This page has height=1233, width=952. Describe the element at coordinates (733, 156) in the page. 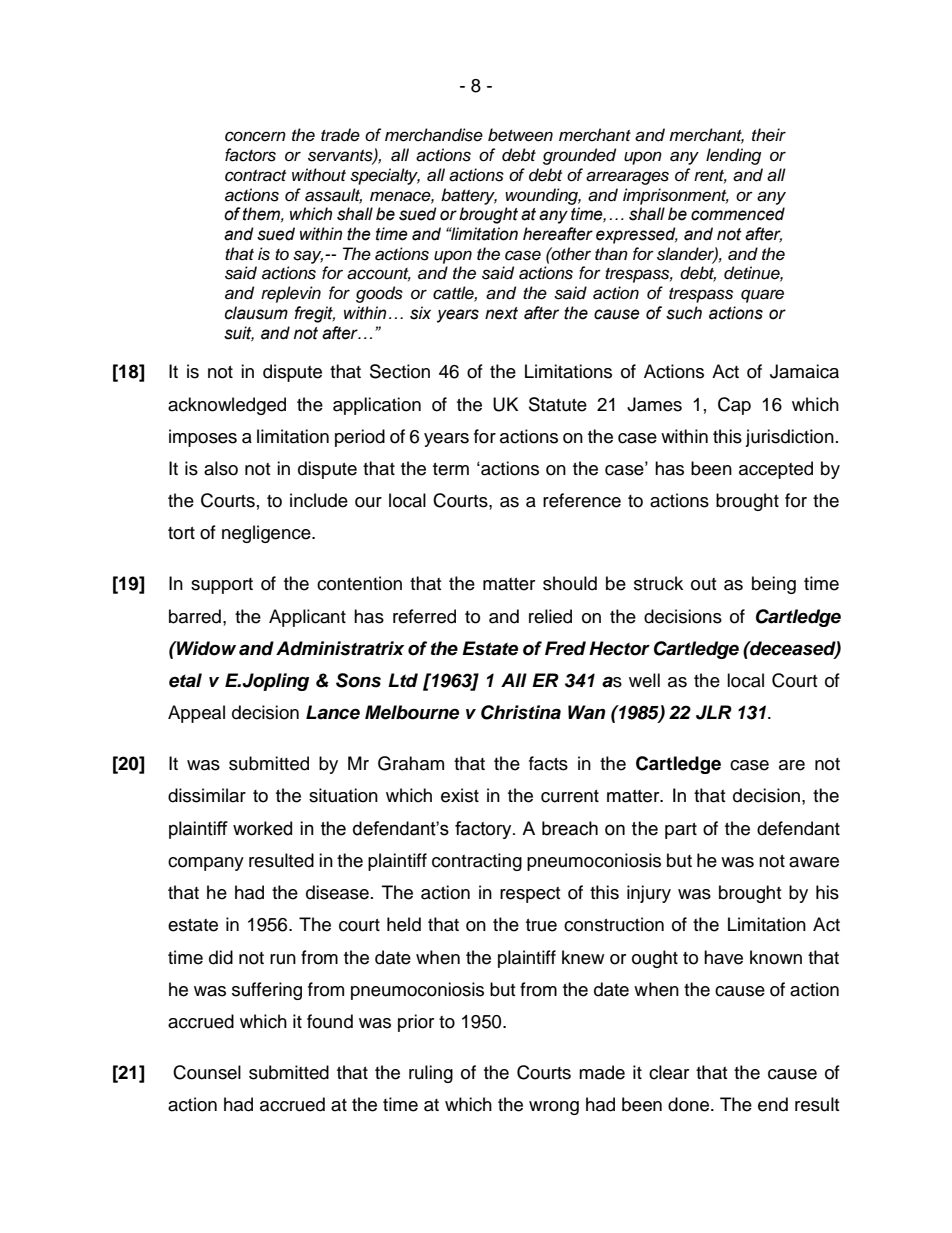

I see `lending` at that location.
